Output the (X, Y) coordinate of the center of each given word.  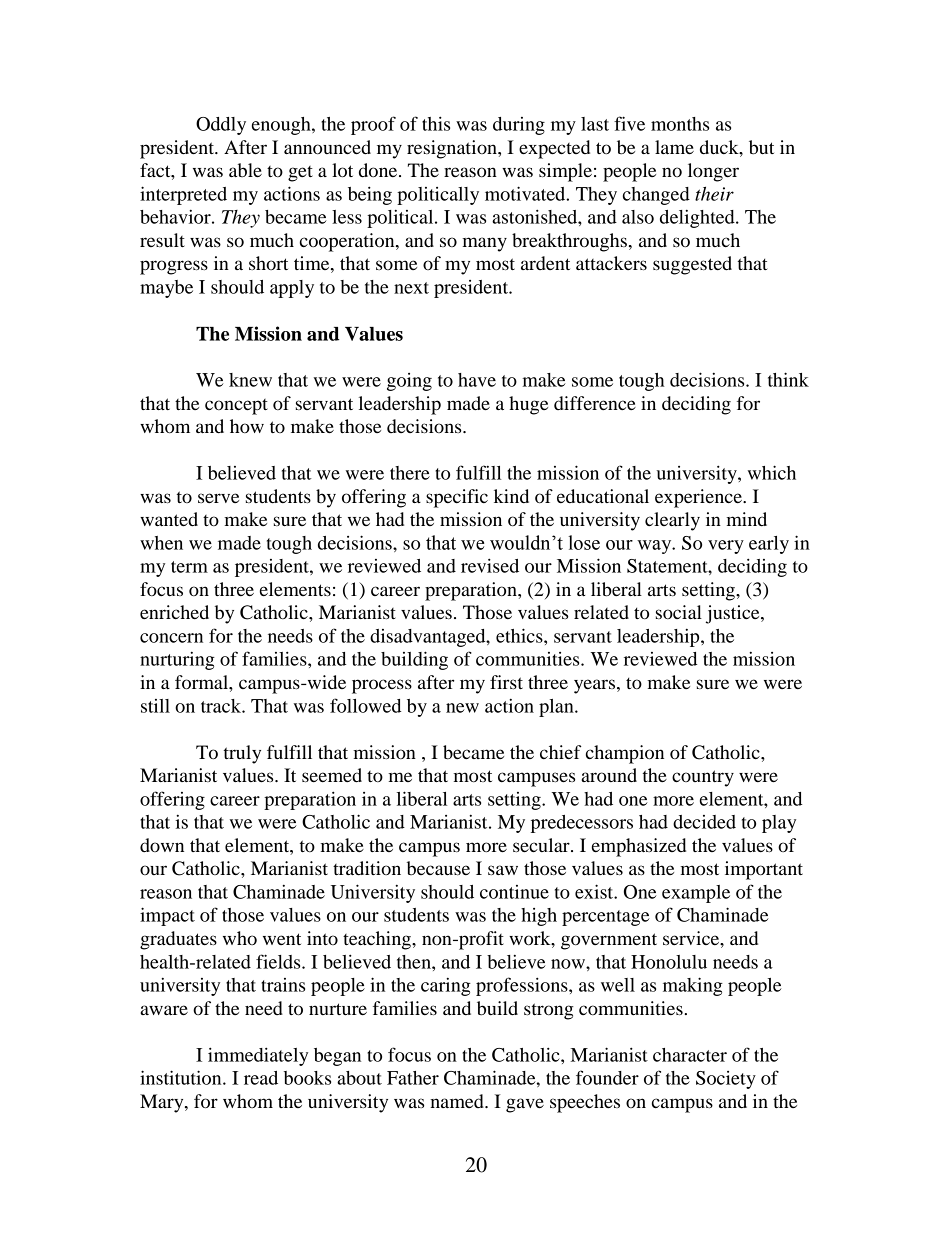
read (261, 1078)
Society (726, 1080)
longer (713, 172)
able (245, 170)
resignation (453, 149)
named (458, 1101)
